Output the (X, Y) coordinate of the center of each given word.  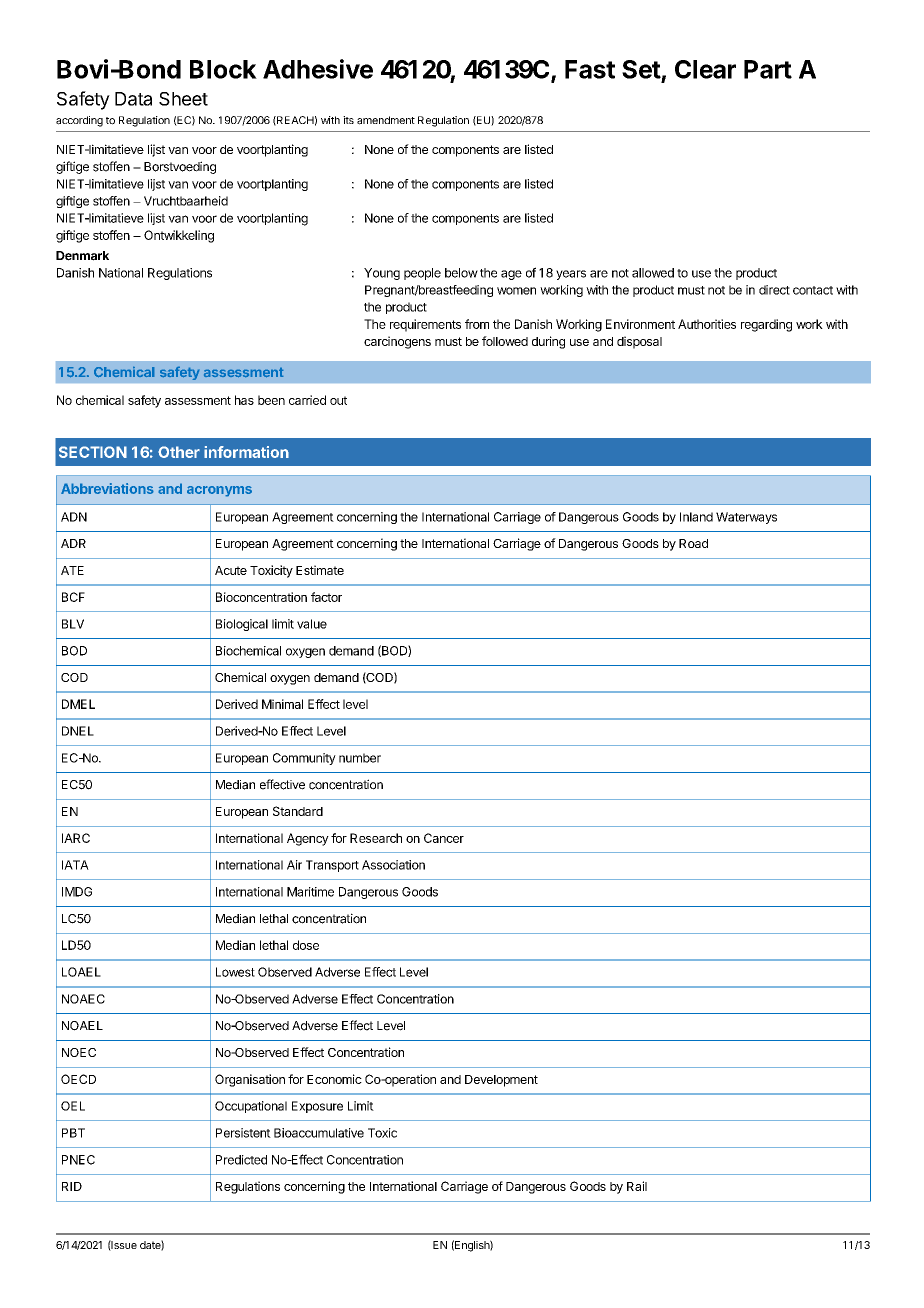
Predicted (241, 1160)
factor (326, 597)
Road (693, 543)
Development (501, 1081)
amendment (386, 120)
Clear (705, 69)
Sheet (183, 99)
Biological (242, 625)
